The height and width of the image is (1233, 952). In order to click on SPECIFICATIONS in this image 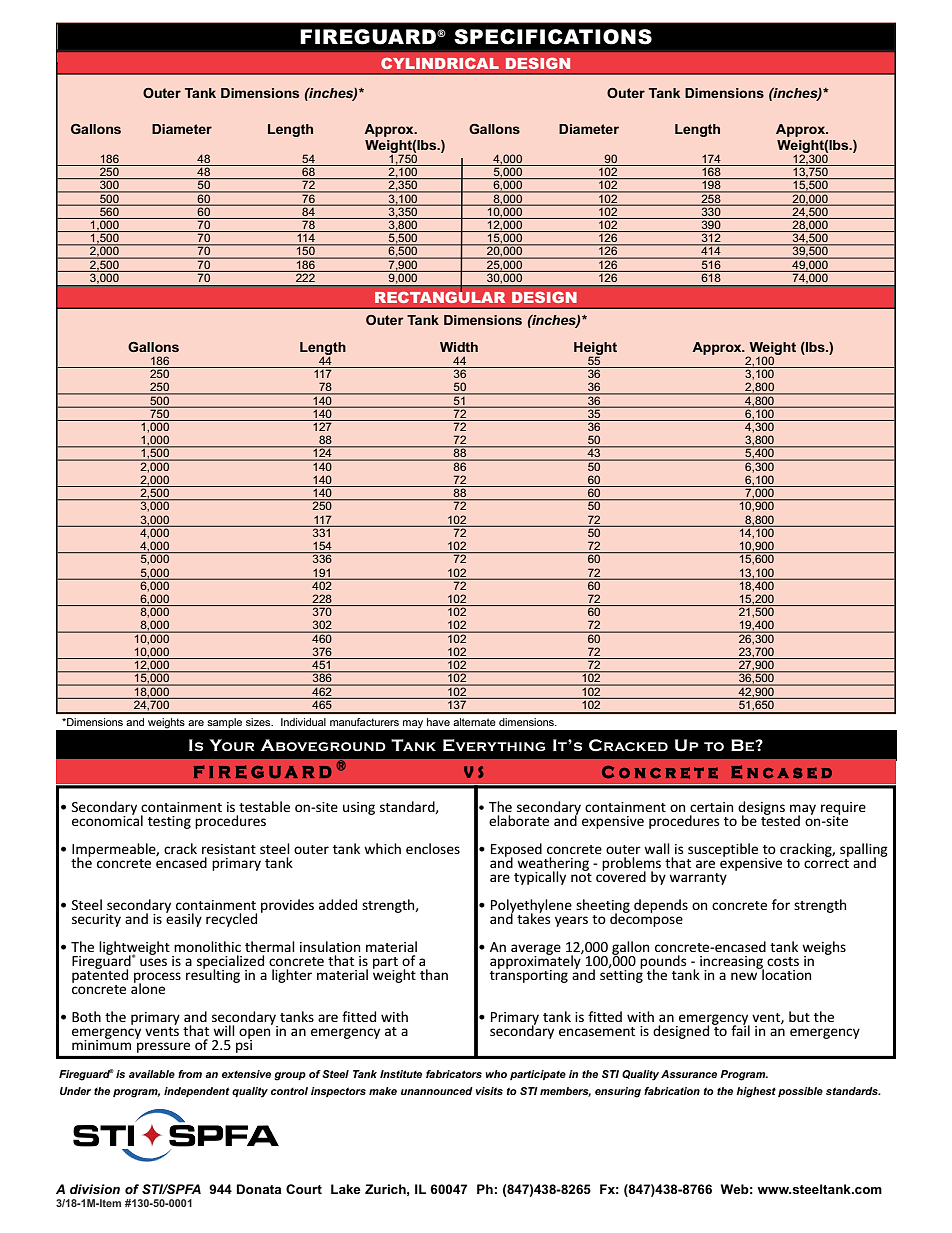, I will do `click(553, 37)`.
